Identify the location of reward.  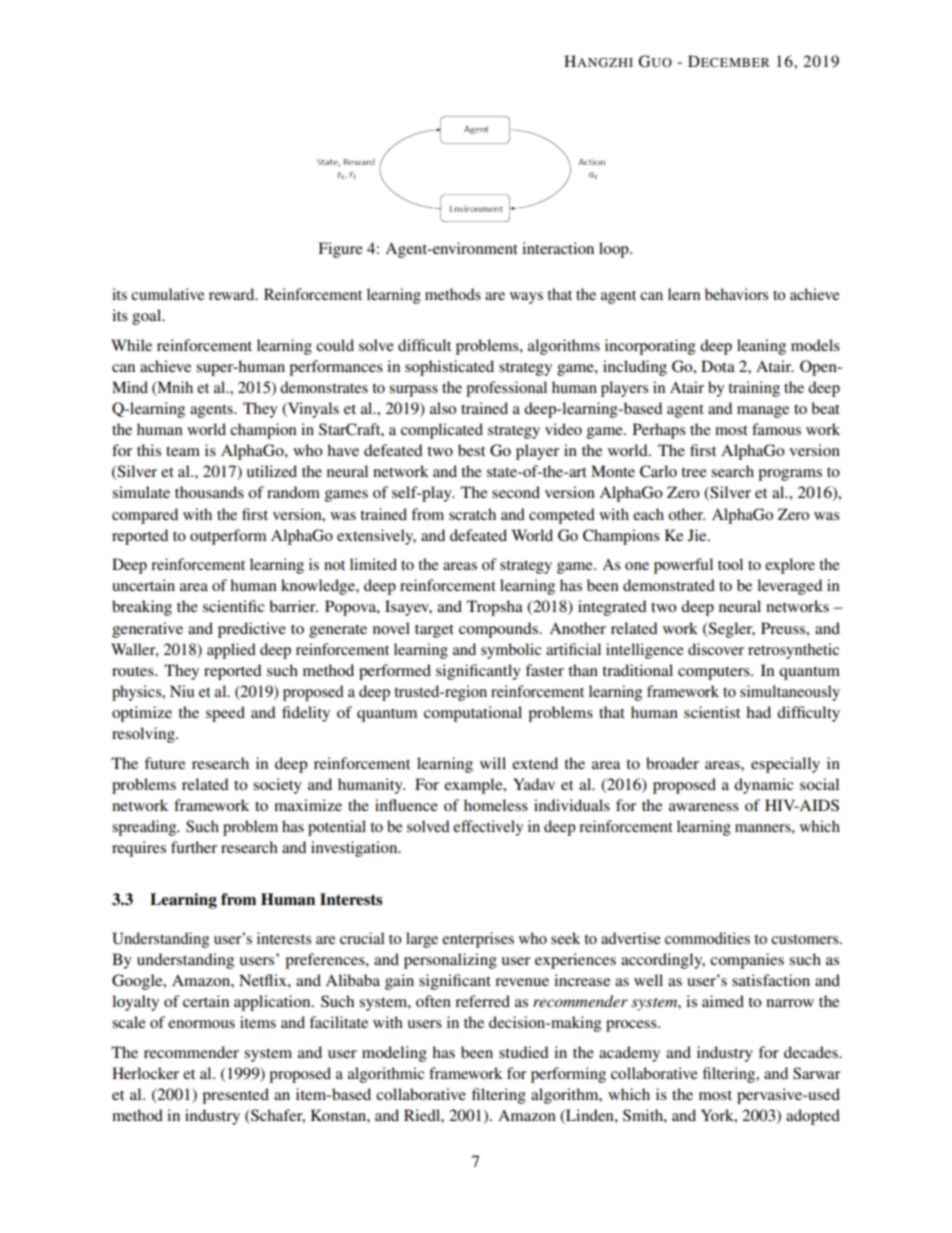
(233, 294).
